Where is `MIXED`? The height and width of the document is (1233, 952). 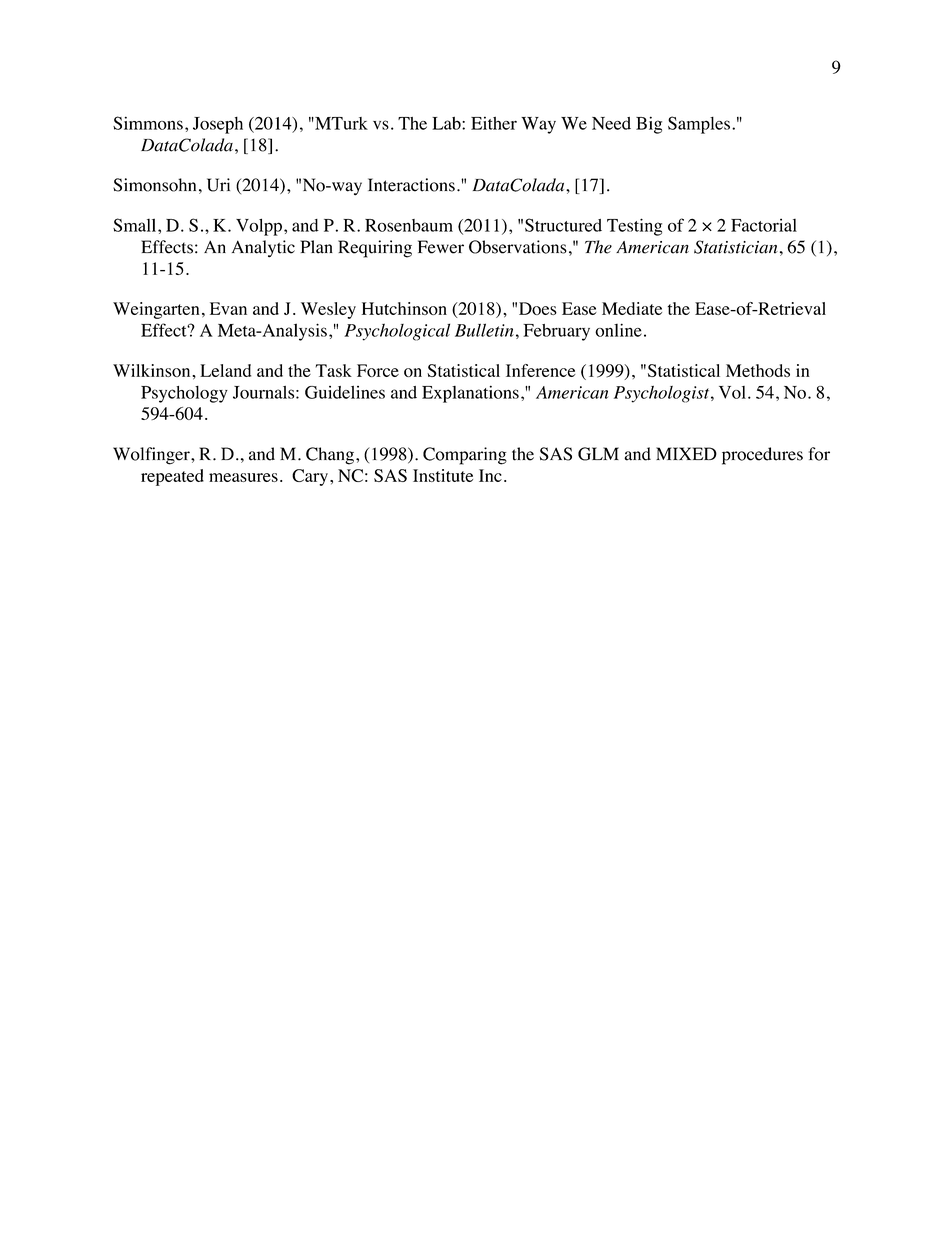
MIXED is located at coordinates (686, 453).
